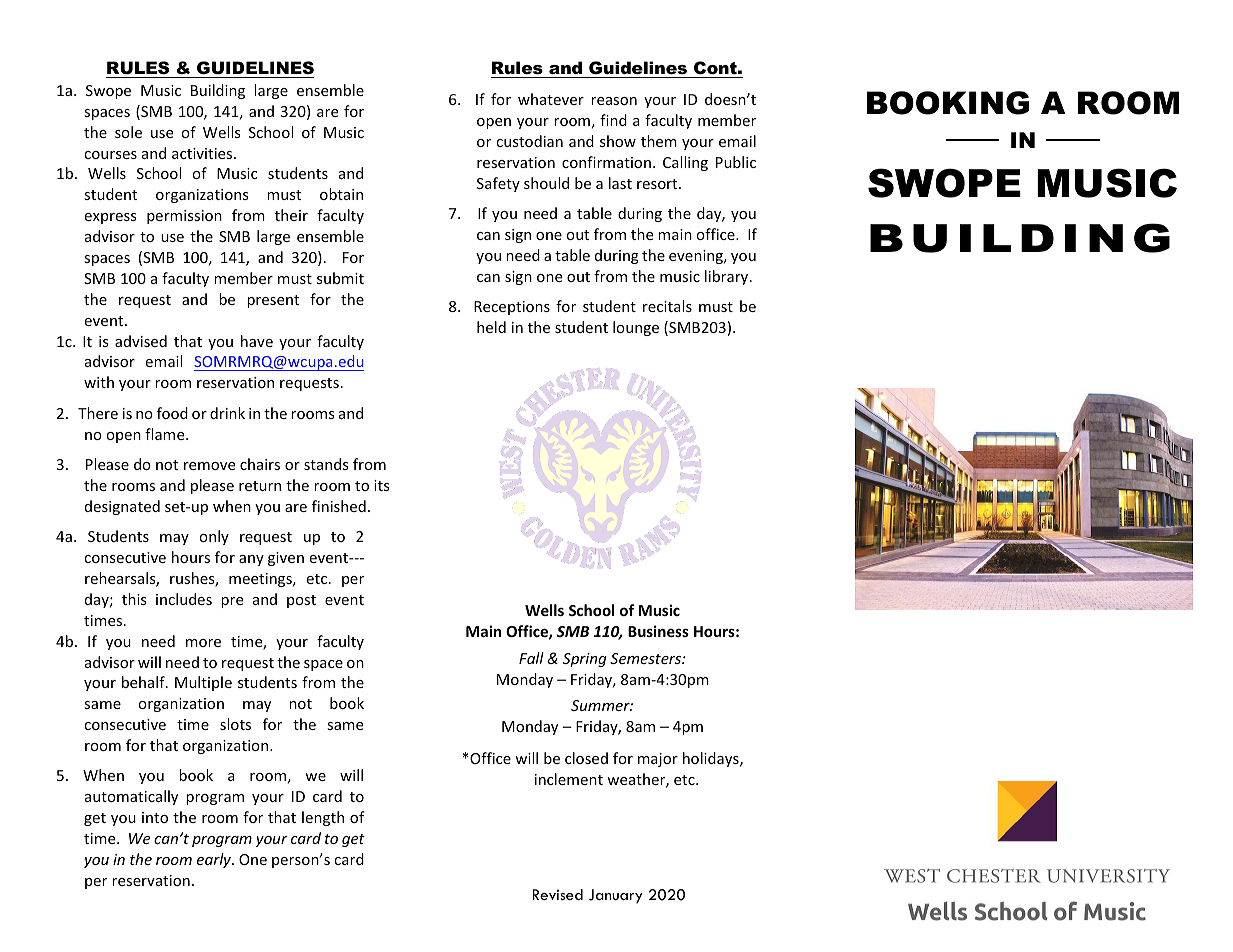  I want to click on includes, so click(184, 599).
